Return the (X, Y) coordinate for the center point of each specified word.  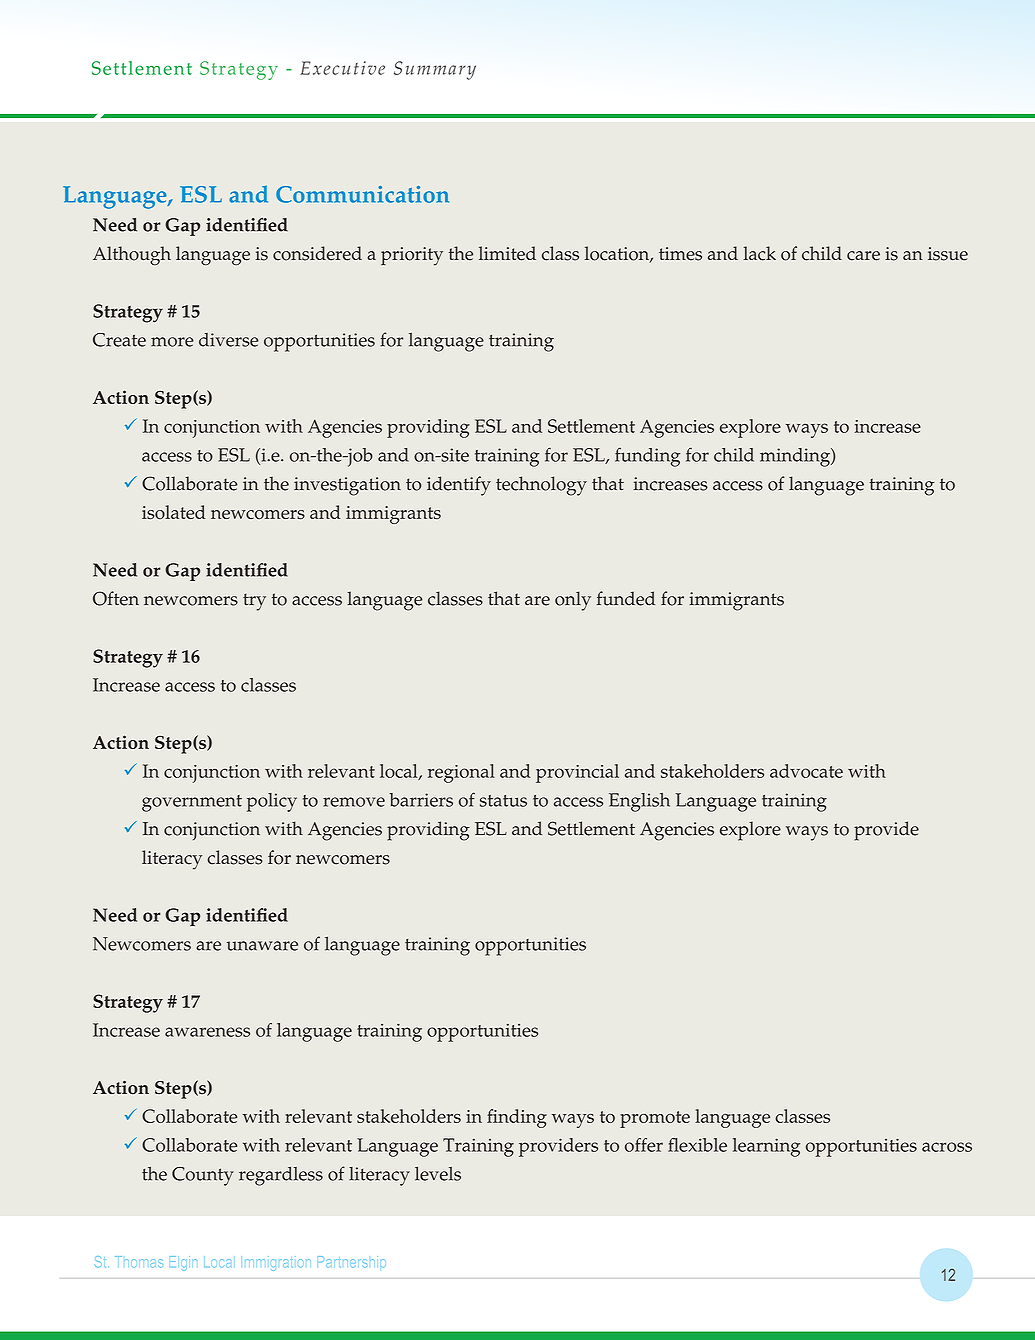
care (863, 256)
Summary (435, 70)
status (503, 801)
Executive (342, 68)
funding (647, 457)
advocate (806, 771)
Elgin (183, 1263)
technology (541, 486)
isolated (174, 512)
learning (766, 1147)
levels (438, 1173)
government (192, 803)
